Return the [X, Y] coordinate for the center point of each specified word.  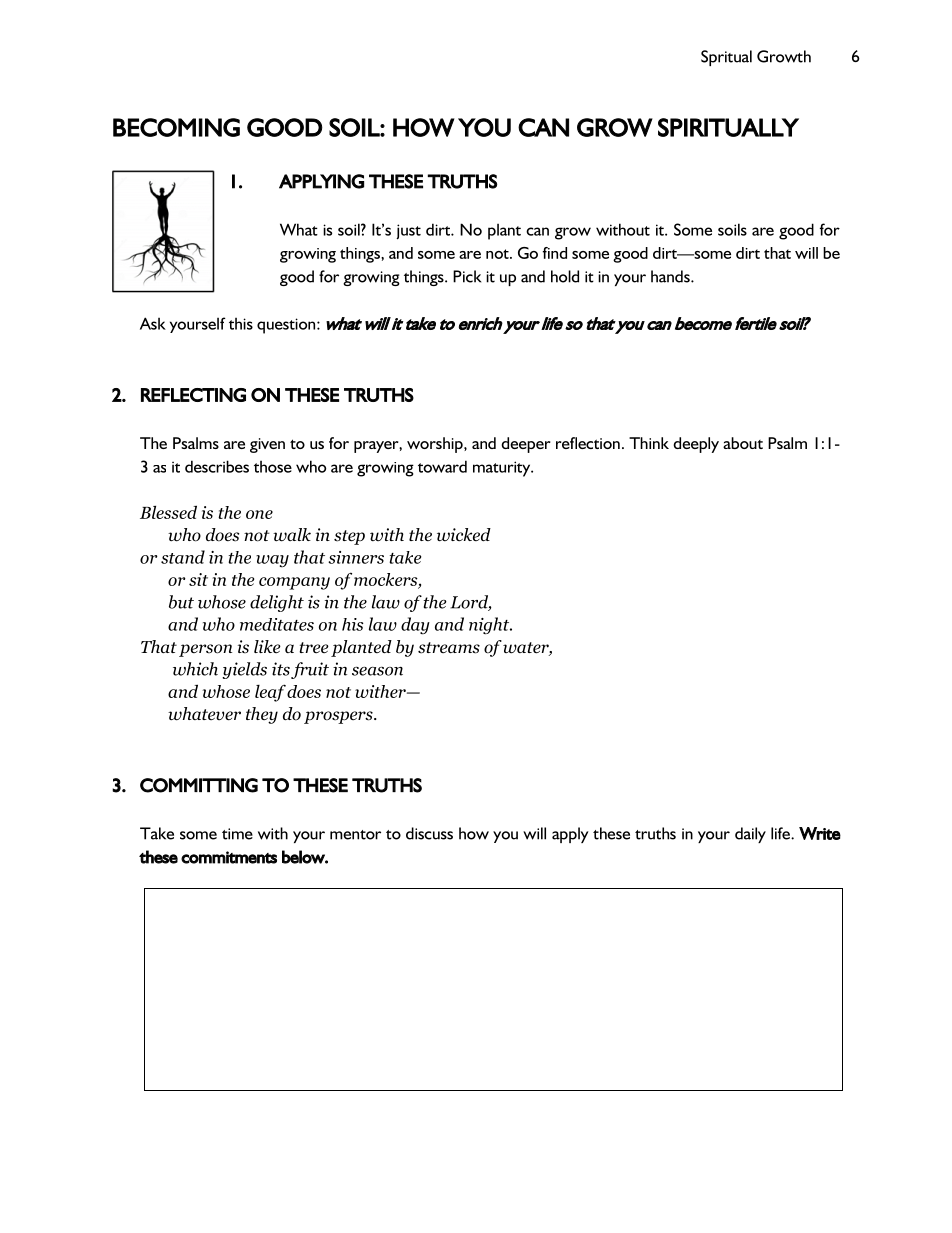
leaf [270, 693]
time [237, 834]
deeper [526, 445]
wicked [464, 535]
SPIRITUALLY [728, 127]
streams [449, 648]
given [267, 445]
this [241, 324]
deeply [696, 445]
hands [671, 276]
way [272, 561]
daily [750, 835]
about [743, 443]
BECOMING [176, 127]
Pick [467, 276]
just [408, 232]
